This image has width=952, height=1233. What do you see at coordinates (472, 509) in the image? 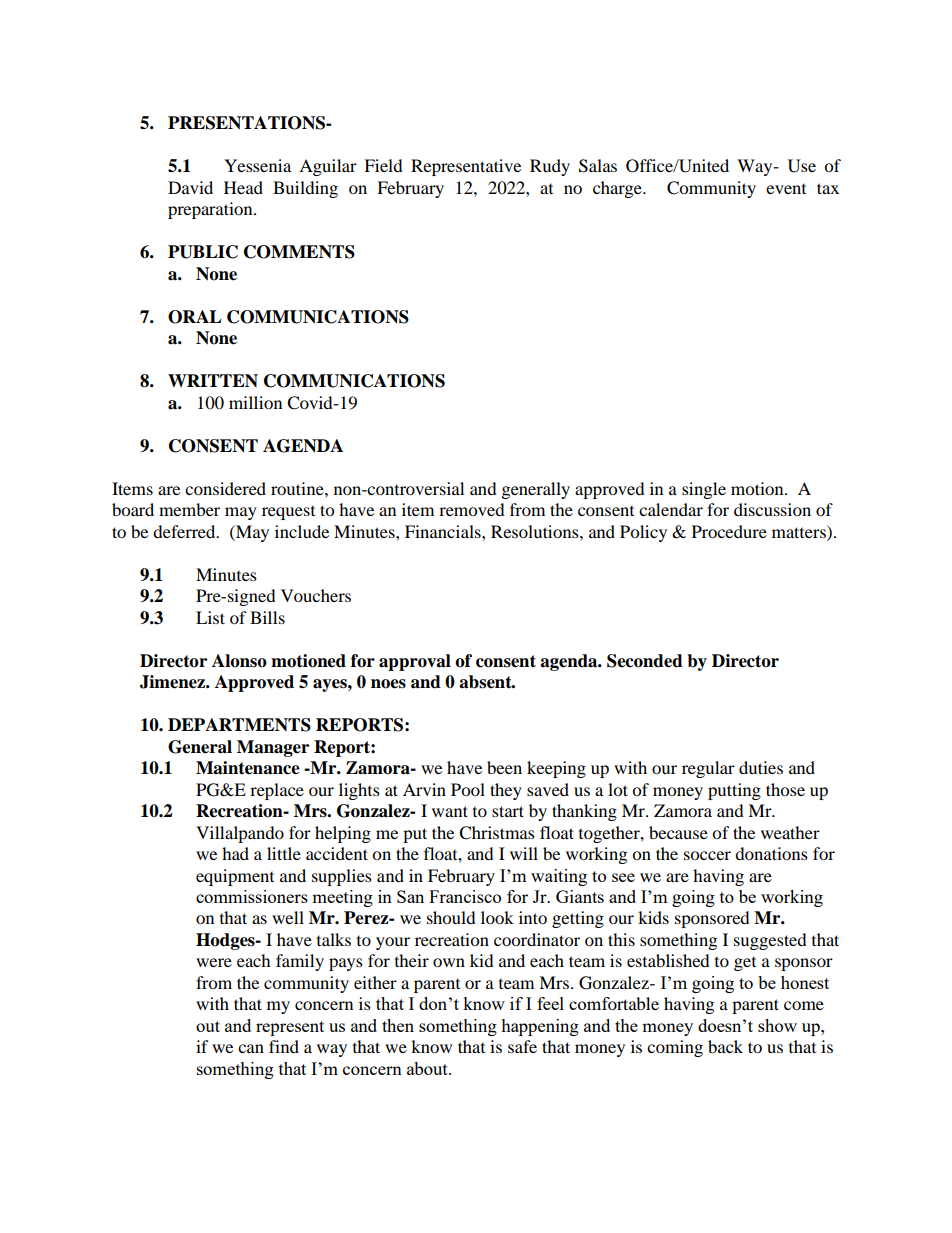
I see `removed` at bounding box center [472, 509].
